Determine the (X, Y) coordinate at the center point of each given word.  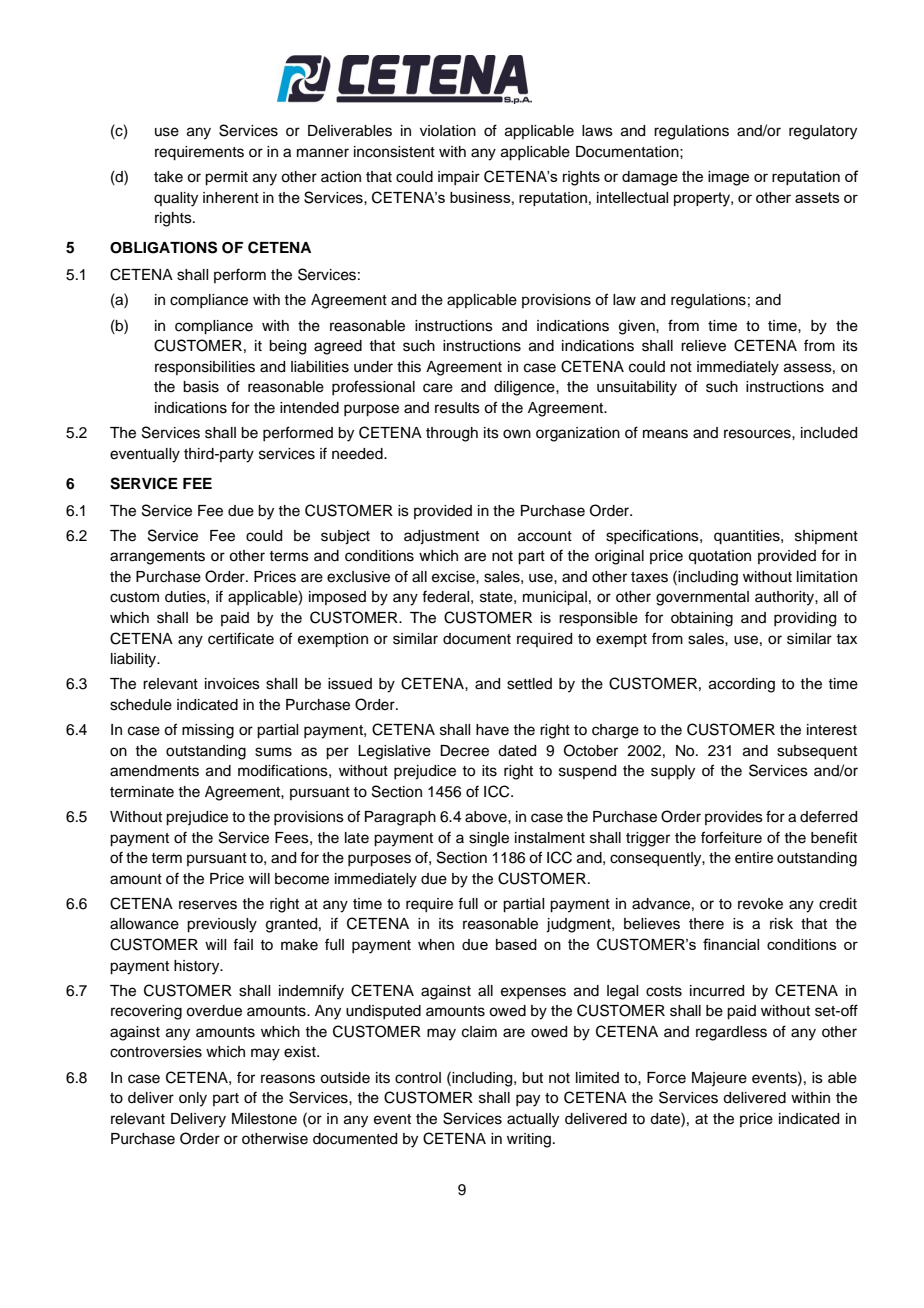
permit (226, 178)
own (517, 434)
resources (758, 434)
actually (533, 1120)
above (487, 817)
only (193, 1099)
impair (459, 178)
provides (734, 818)
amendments (154, 771)
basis (201, 387)
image (728, 178)
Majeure (719, 1079)
